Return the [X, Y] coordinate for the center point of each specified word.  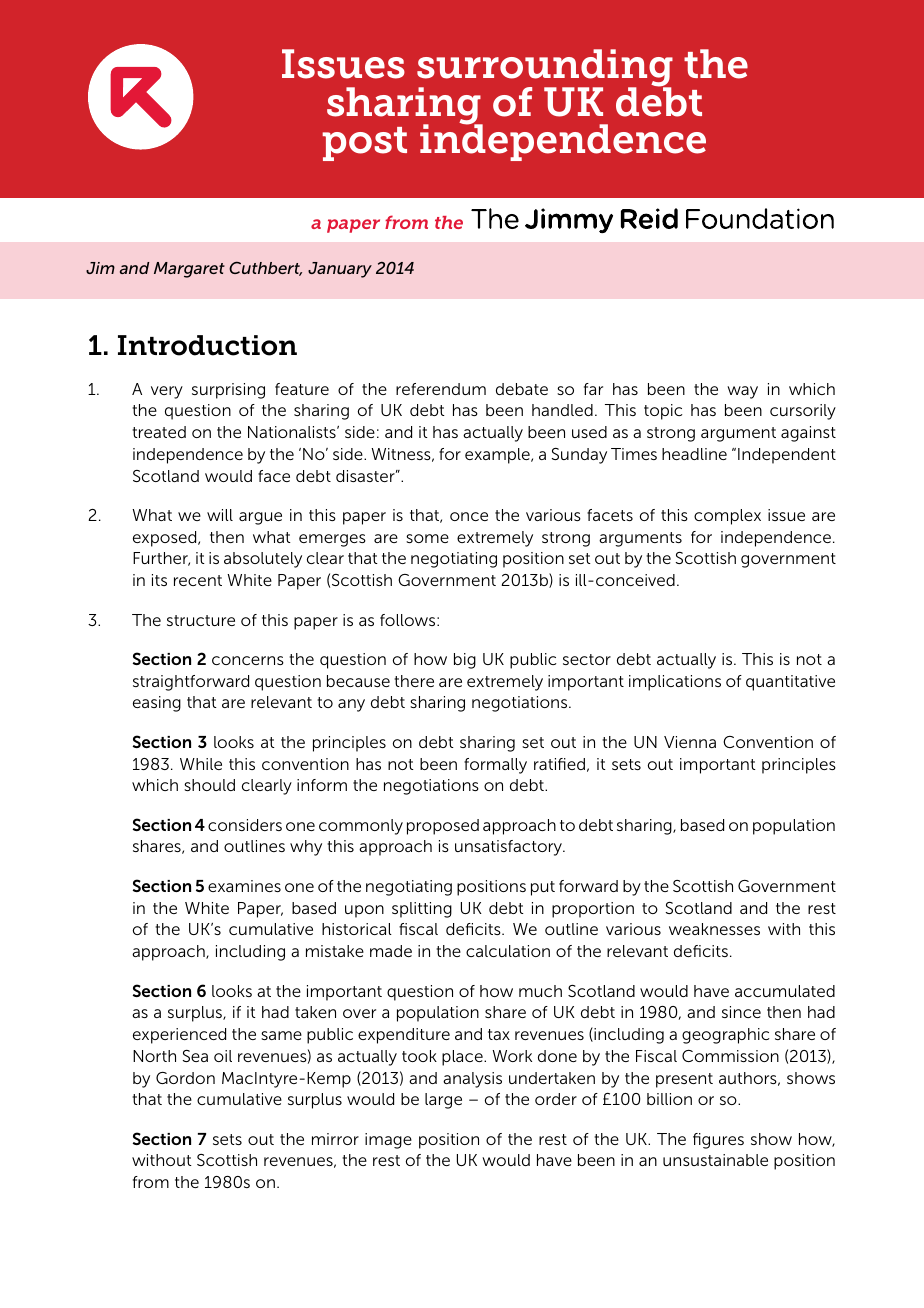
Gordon [185, 1078]
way [742, 392]
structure [201, 620]
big [465, 661]
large [443, 1101]
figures [718, 1141]
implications [675, 683]
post [364, 144]
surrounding [545, 69]
